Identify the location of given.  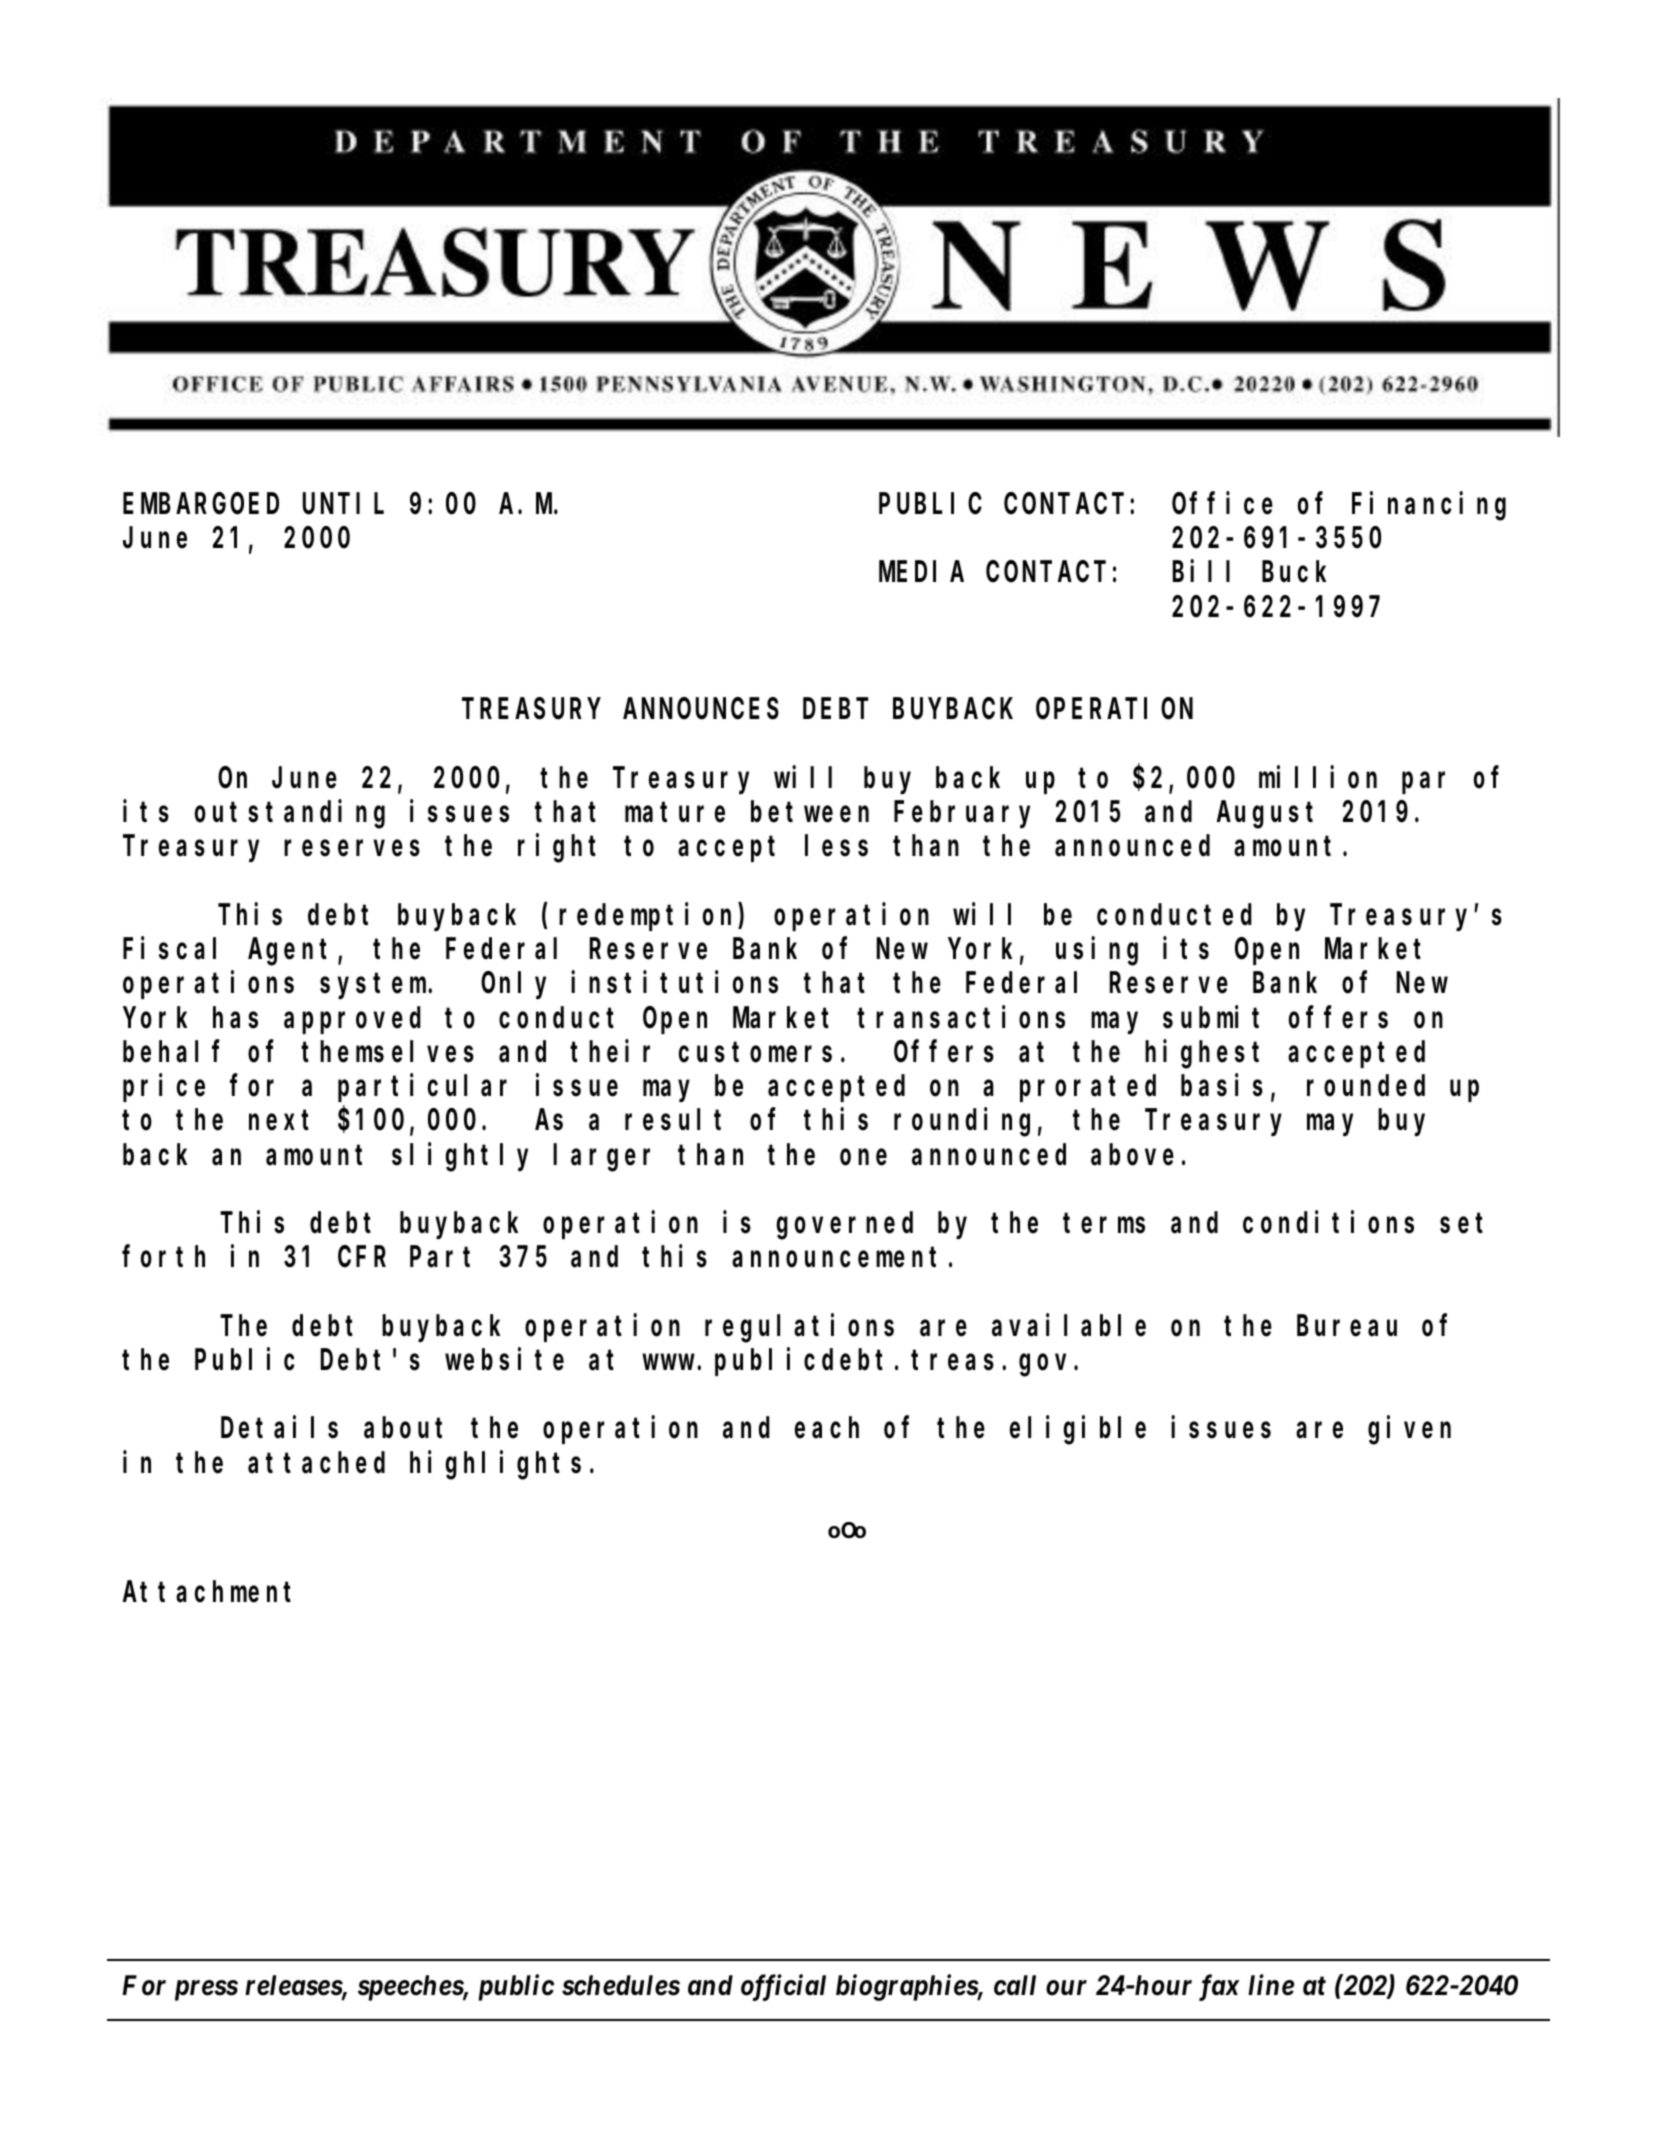
(1409, 1431).
